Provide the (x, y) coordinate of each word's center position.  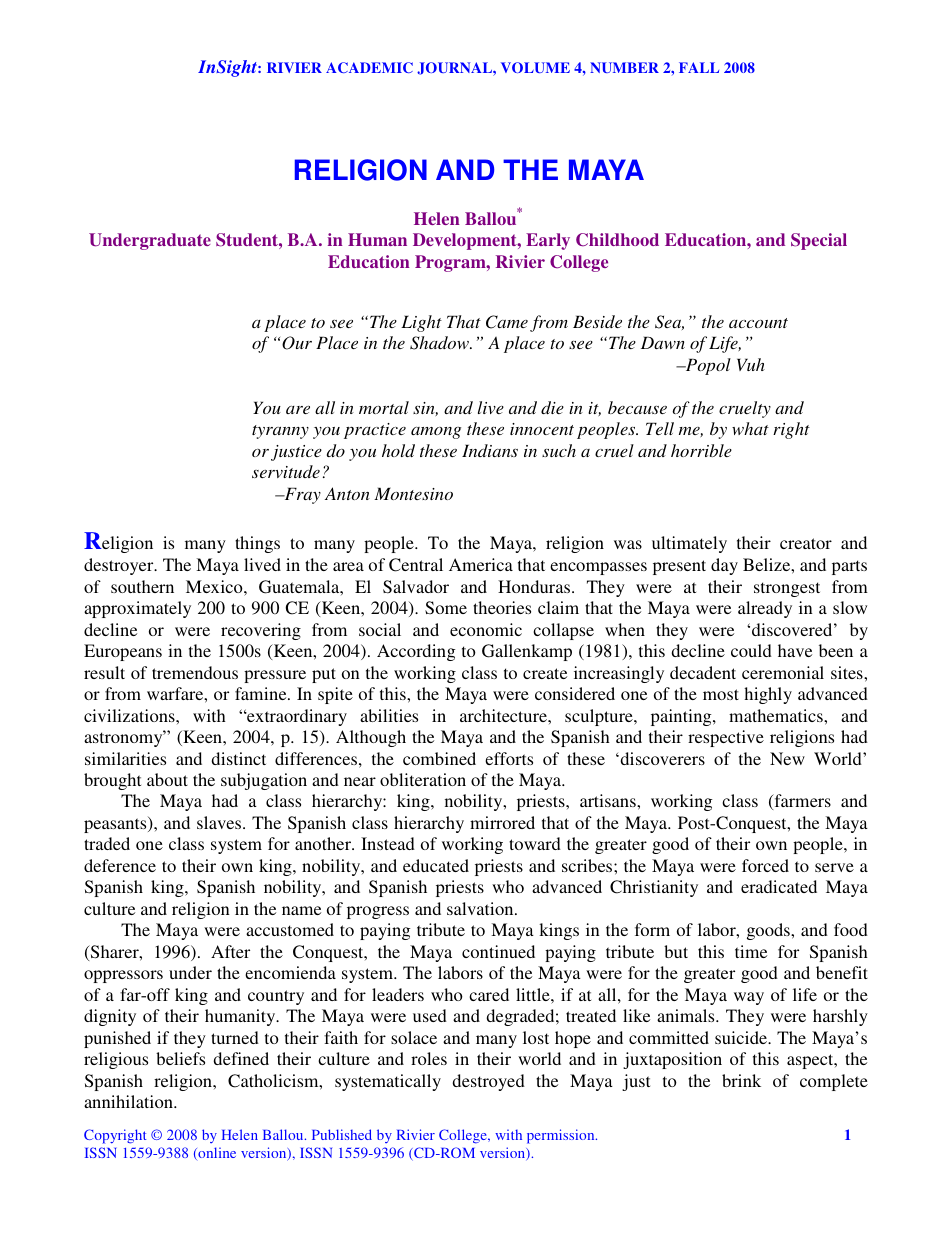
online (216, 1153)
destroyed (488, 1082)
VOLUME (535, 67)
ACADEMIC (369, 67)
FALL (699, 67)
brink (741, 1080)
